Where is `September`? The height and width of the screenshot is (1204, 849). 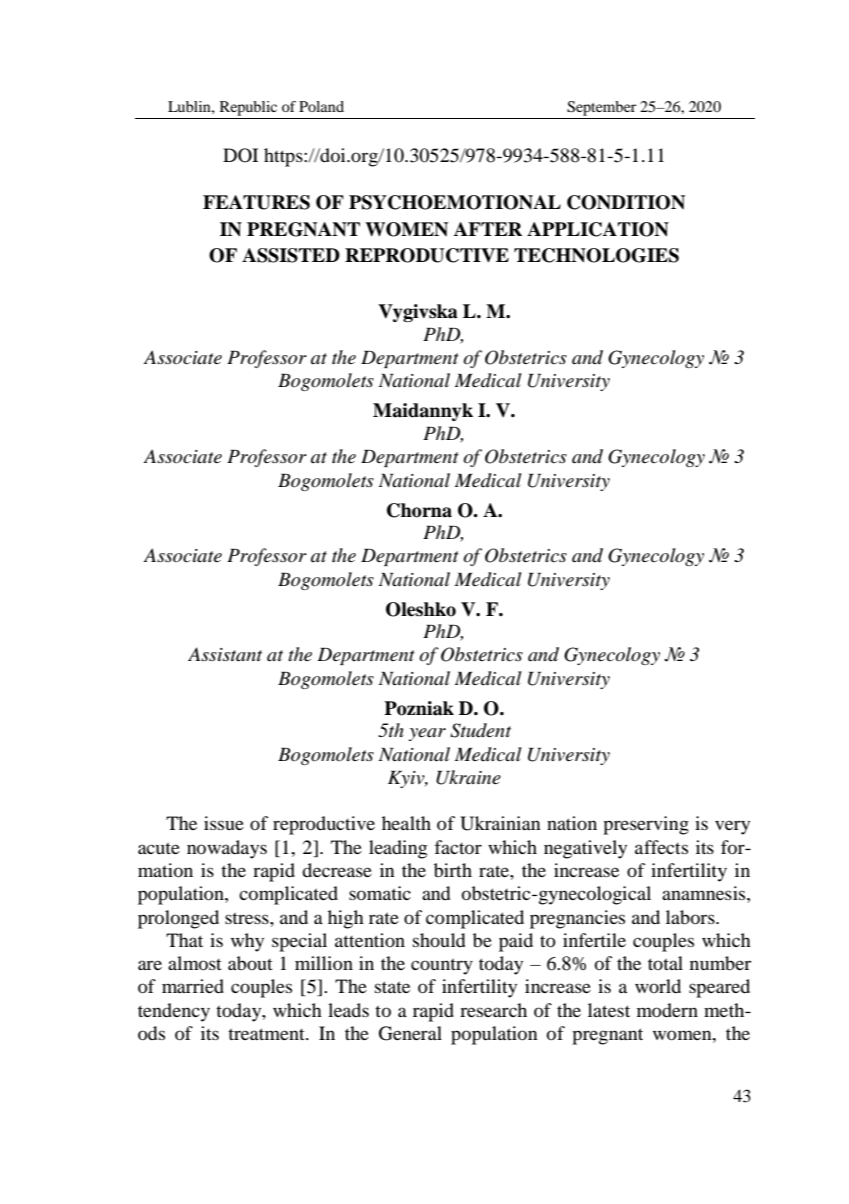 September is located at coordinates (601, 108).
